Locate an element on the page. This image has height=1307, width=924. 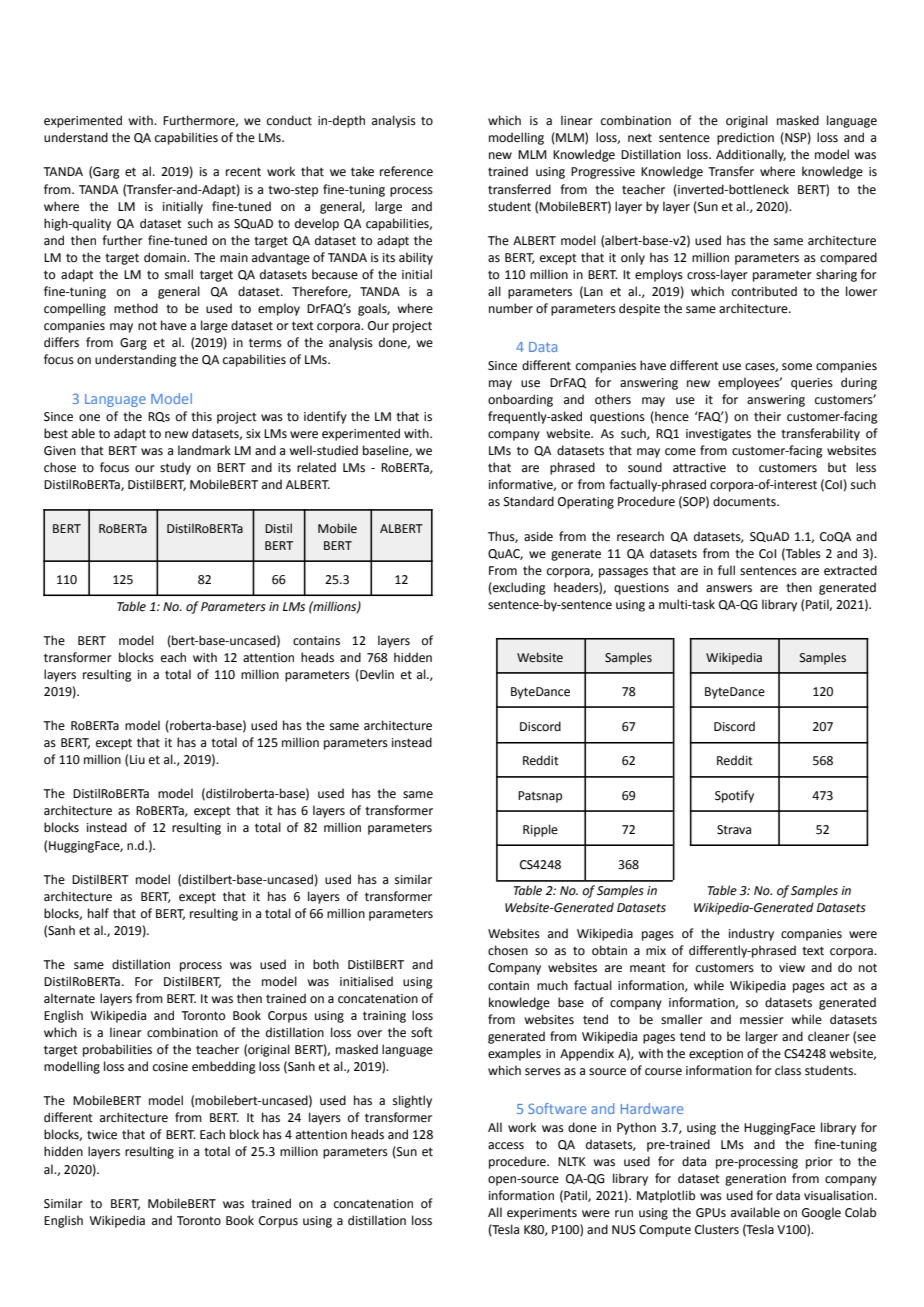
documents is located at coordinates (745, 501).
